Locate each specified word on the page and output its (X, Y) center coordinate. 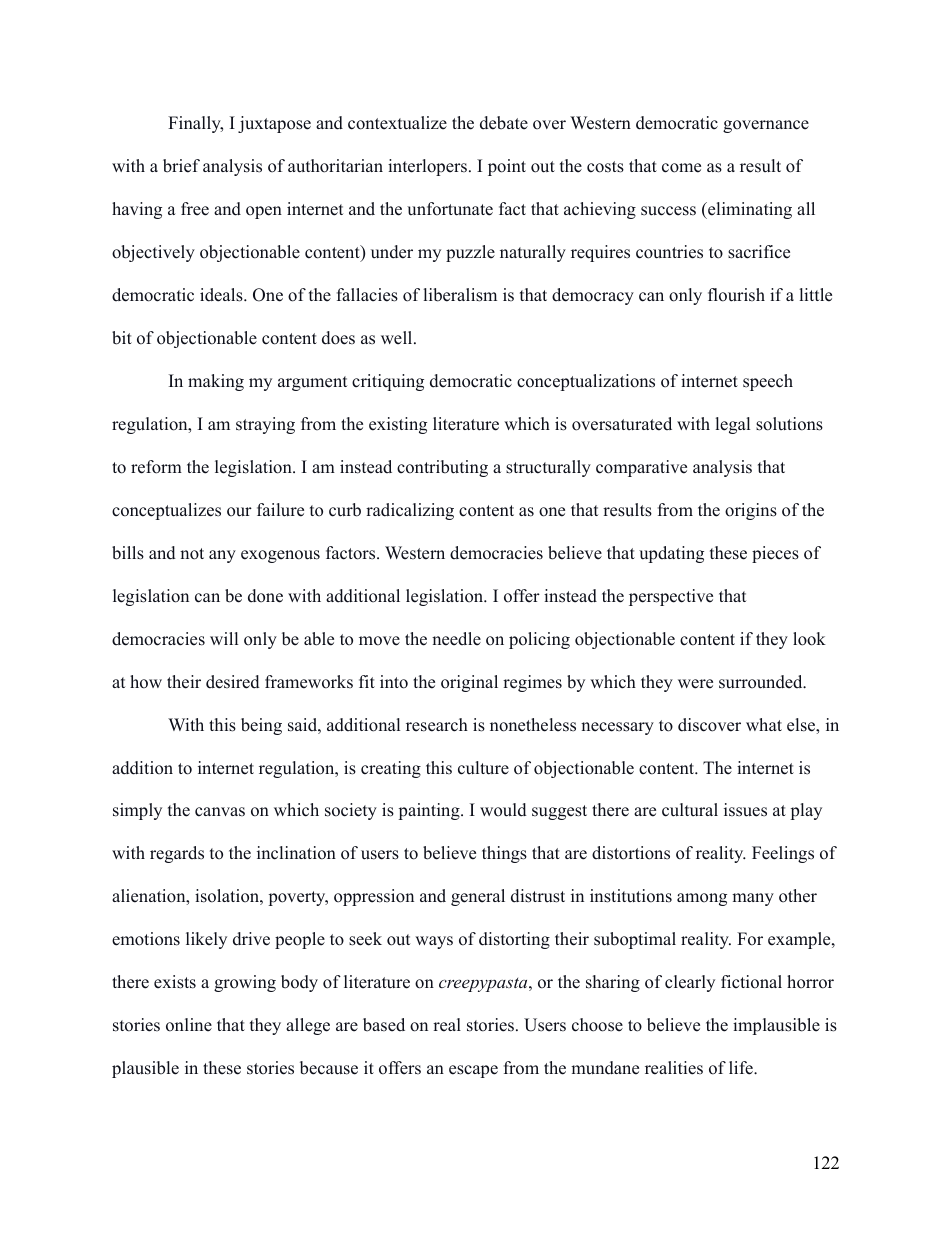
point (507, 167)
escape (473, 1071)
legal (733, 425)
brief (181, 166)
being (261, 726)
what (764, 724)
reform (156, 467)
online (189, 1025)
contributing (442, 468)
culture (483, 768)
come (681, 168)
